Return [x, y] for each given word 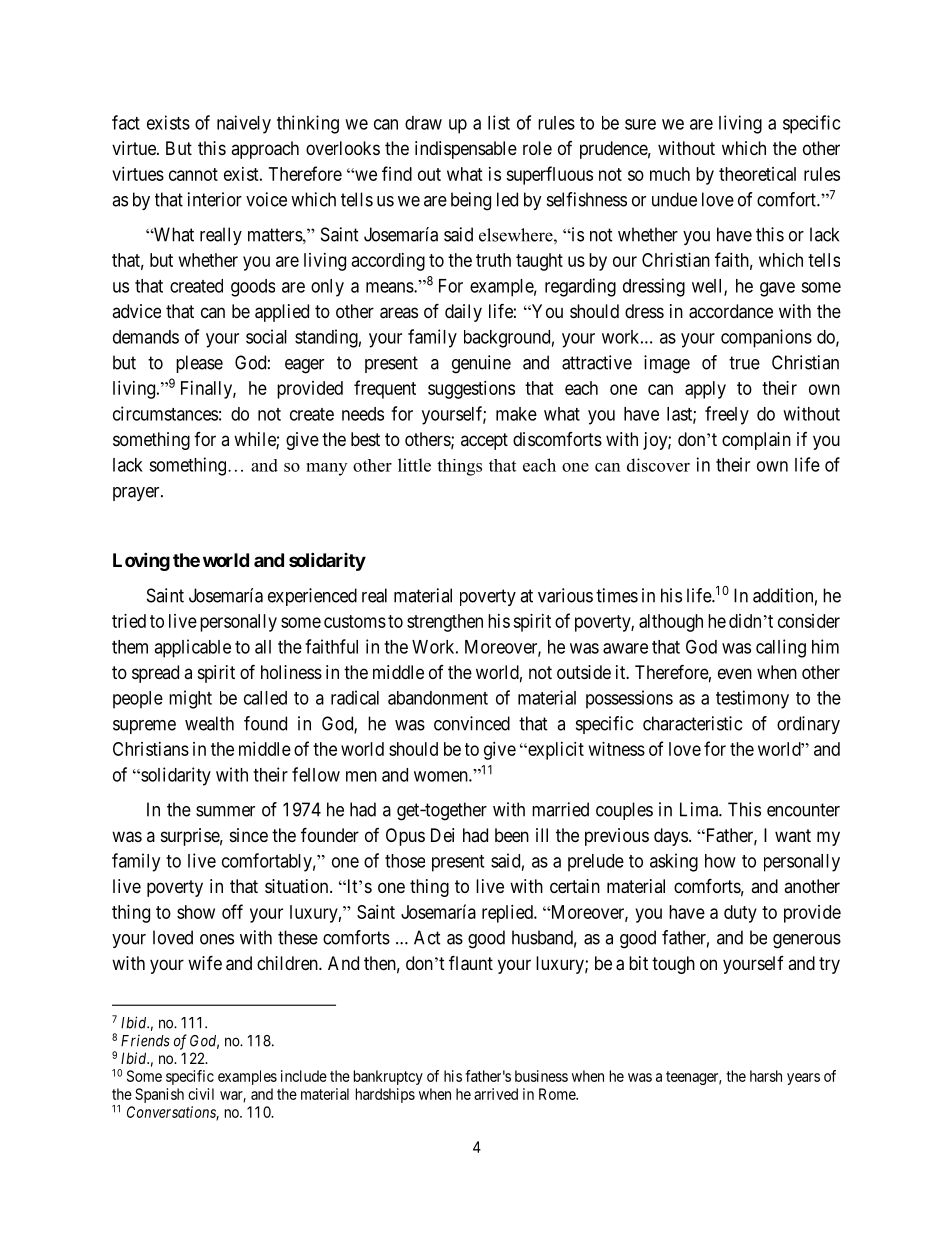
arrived [496, 1094]
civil [201, 1094]
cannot [193, 174]
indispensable [466, 150]
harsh [766, 1076]
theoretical [757, 174]
